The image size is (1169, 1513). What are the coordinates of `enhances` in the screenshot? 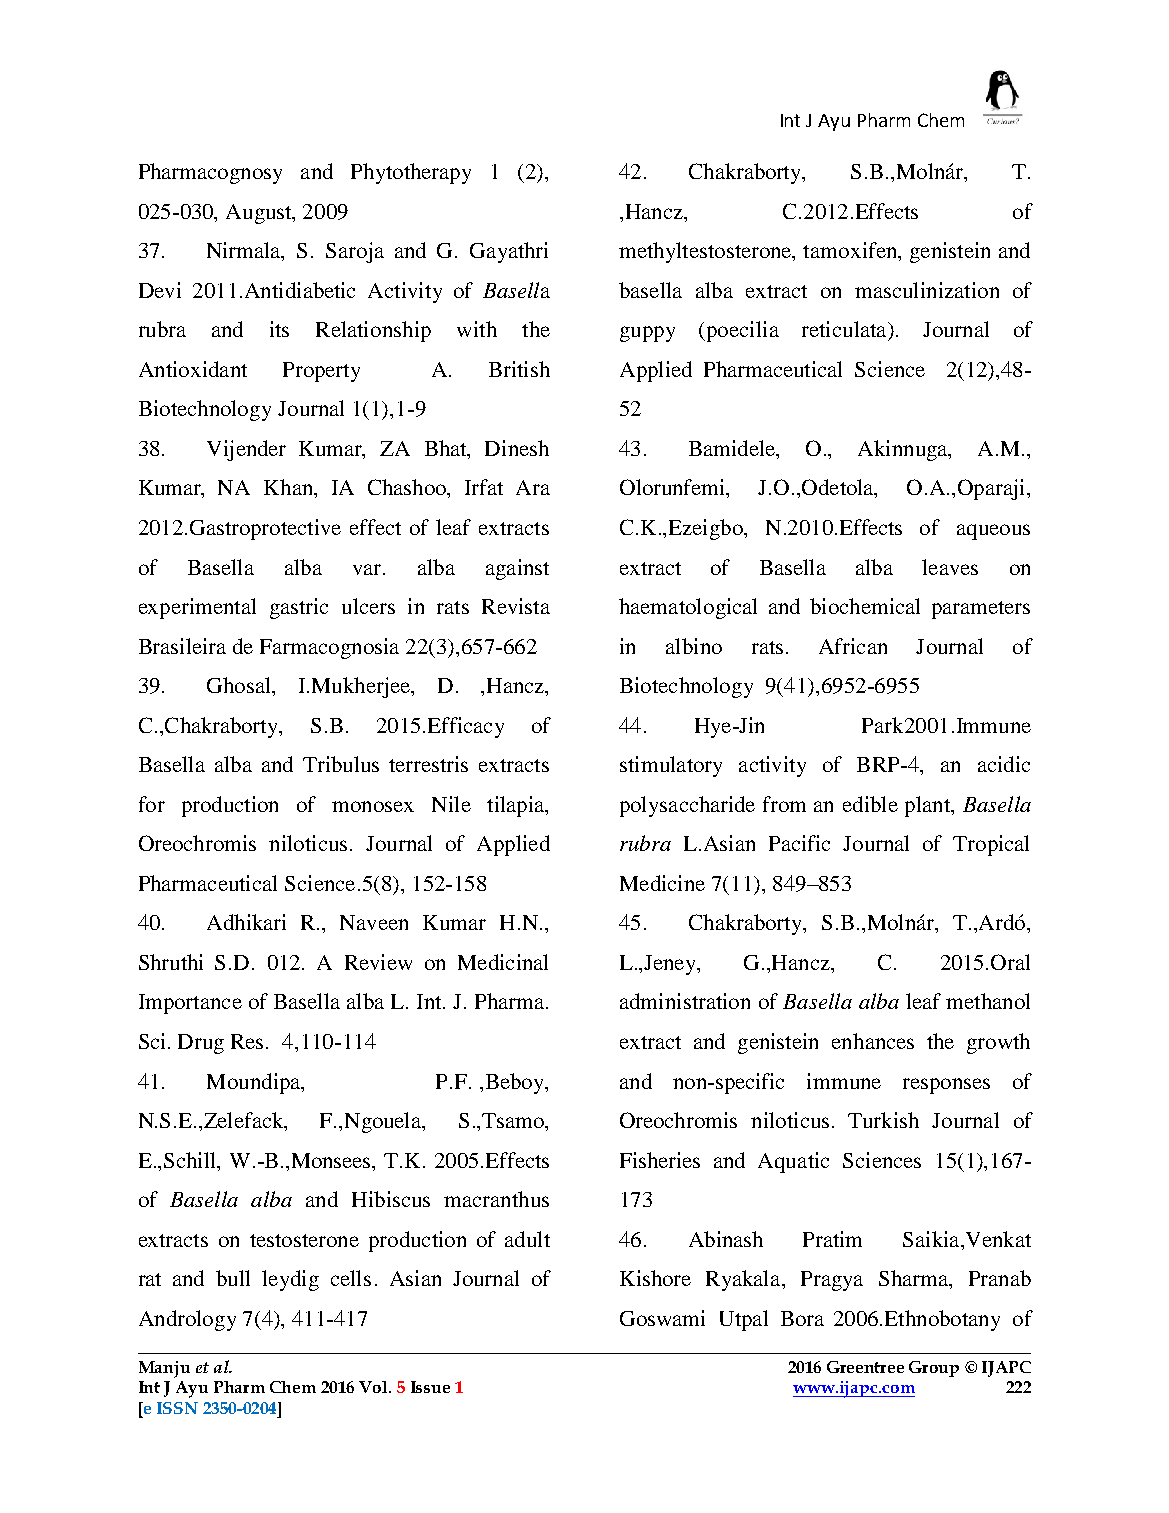 It's located at (873, 1041).
